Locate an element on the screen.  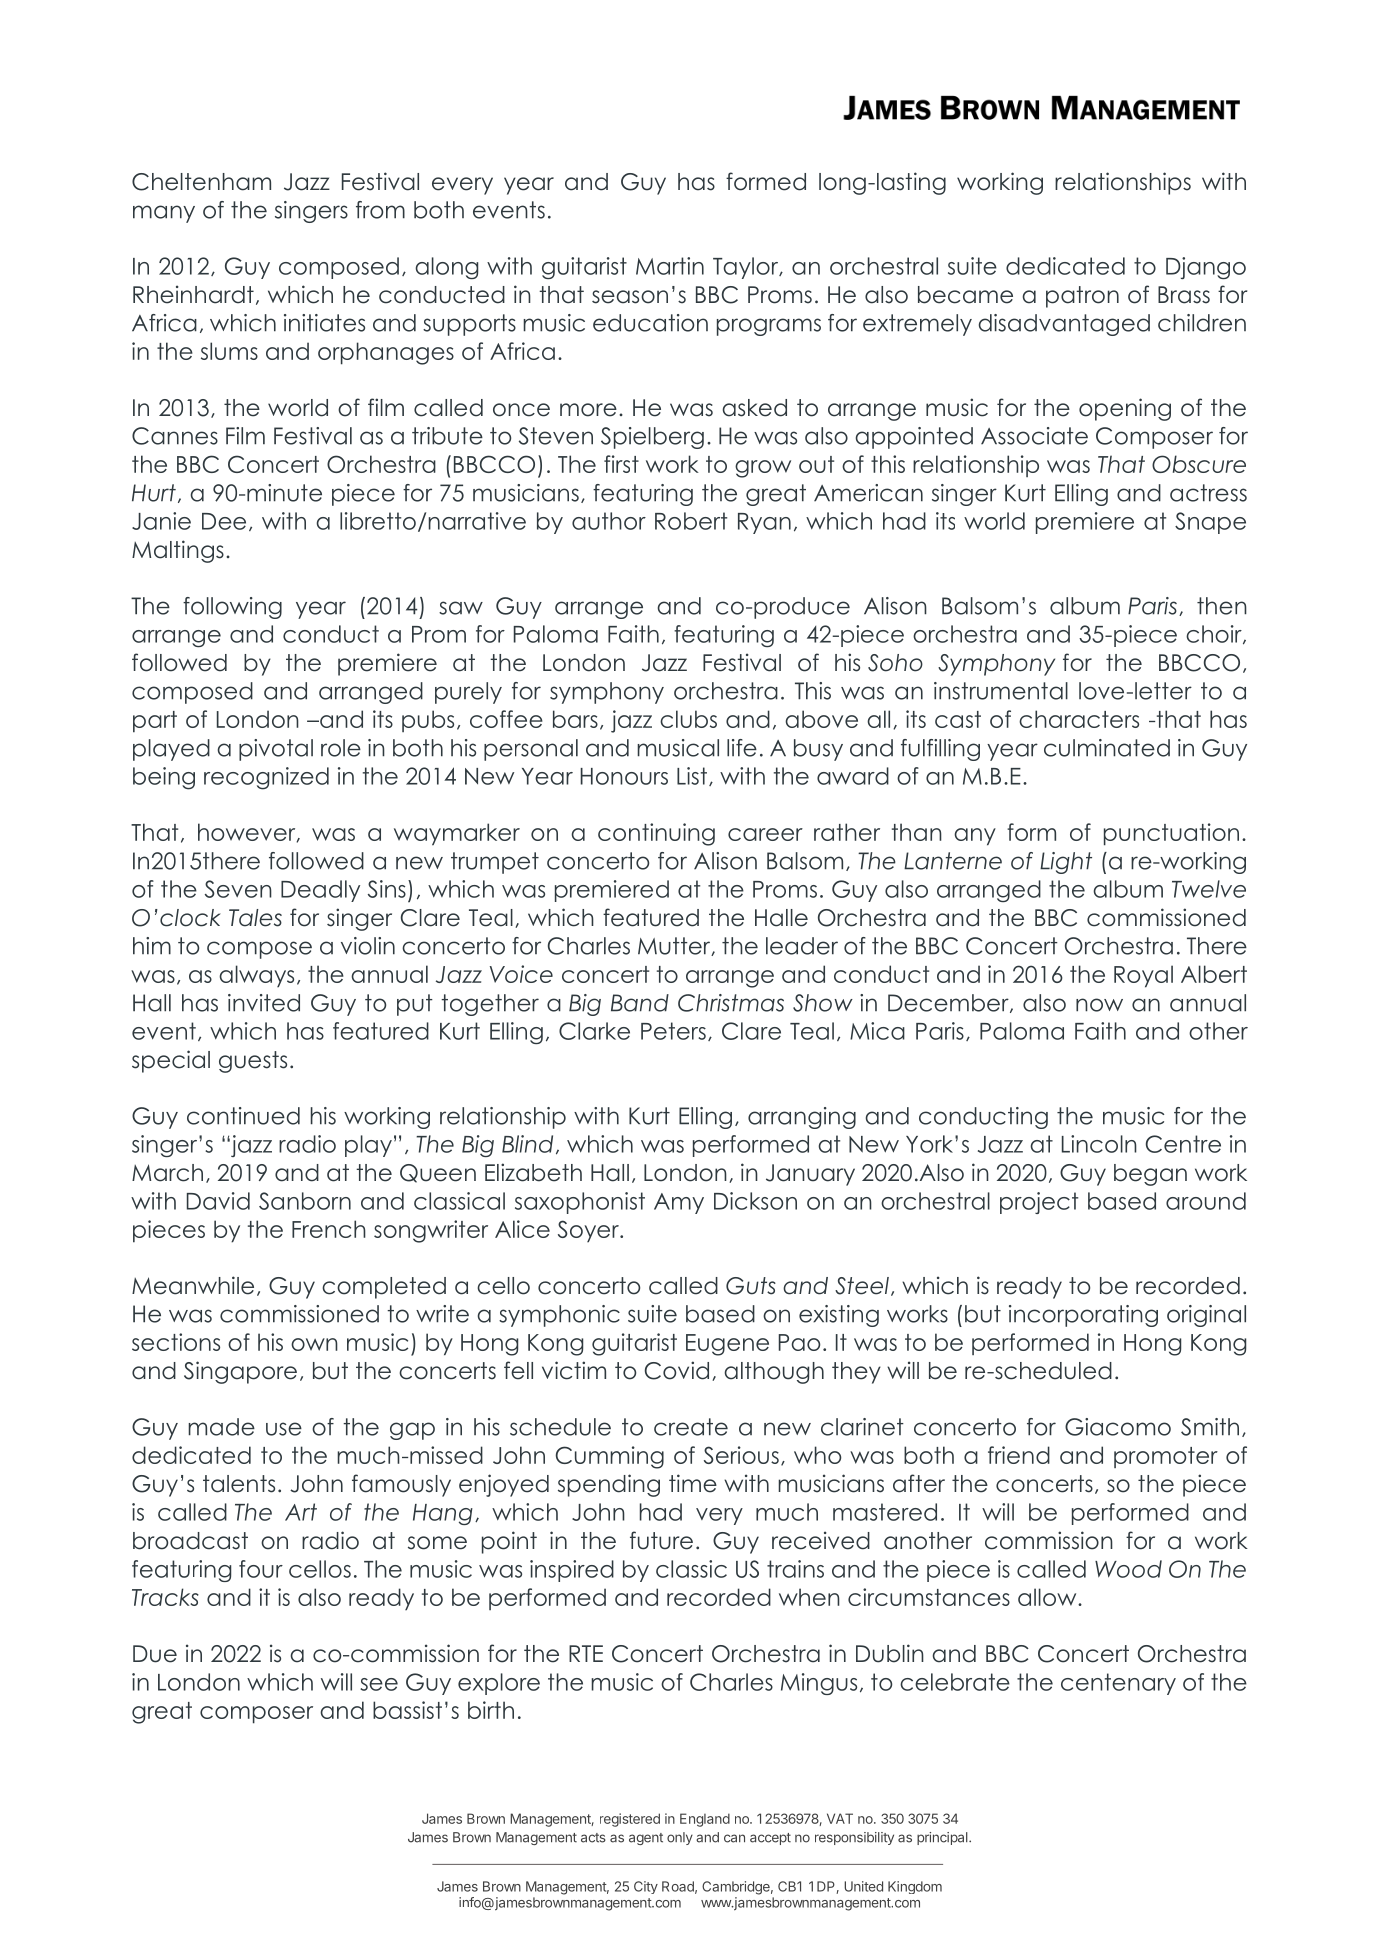
now is located at coordinates (1099, 1005).
